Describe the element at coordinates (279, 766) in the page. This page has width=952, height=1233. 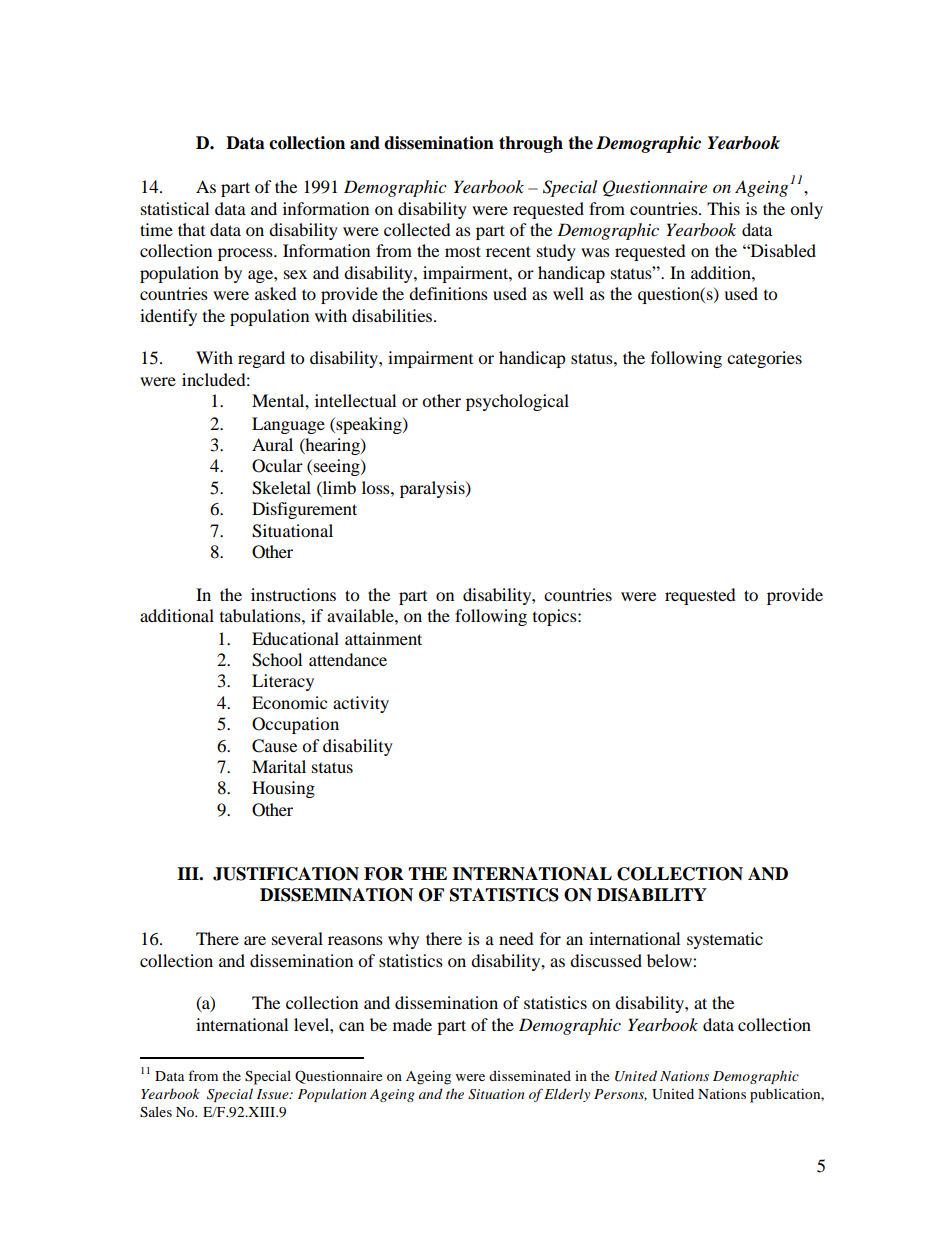
I see `Marital` at that location.
